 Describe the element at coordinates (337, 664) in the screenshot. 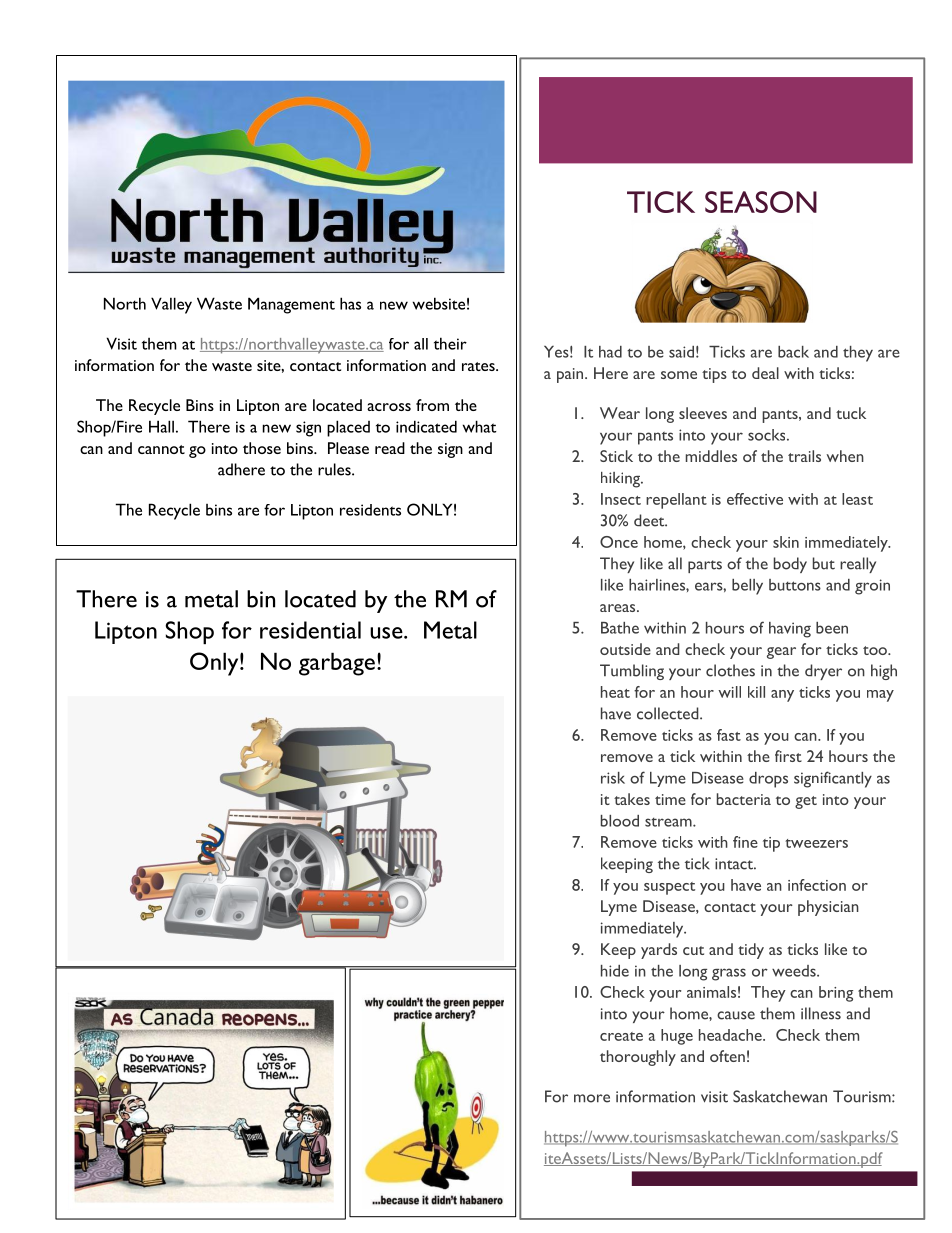

I see `garbage` at that location.
